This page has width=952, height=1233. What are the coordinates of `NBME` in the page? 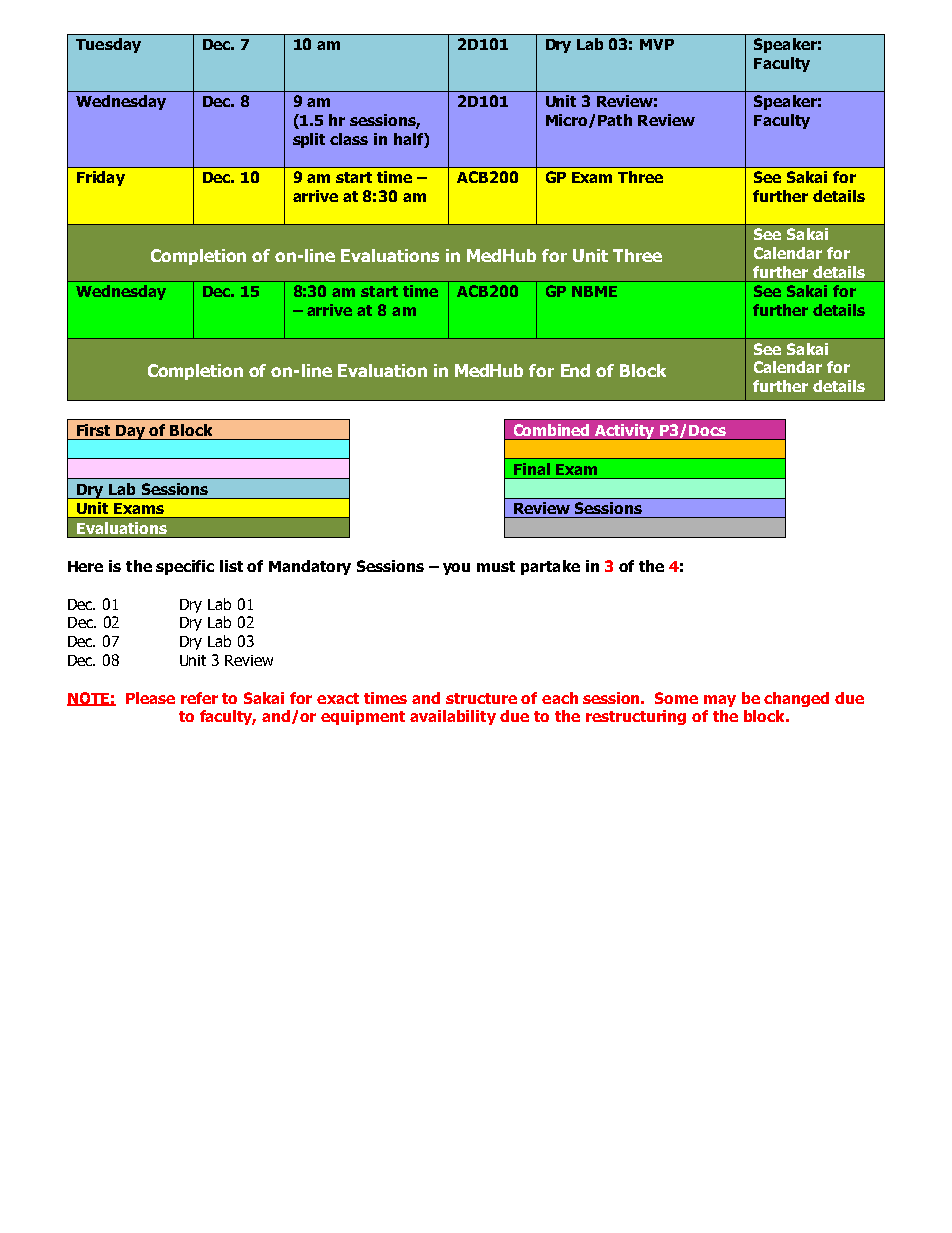 It's located at (594, 291).
